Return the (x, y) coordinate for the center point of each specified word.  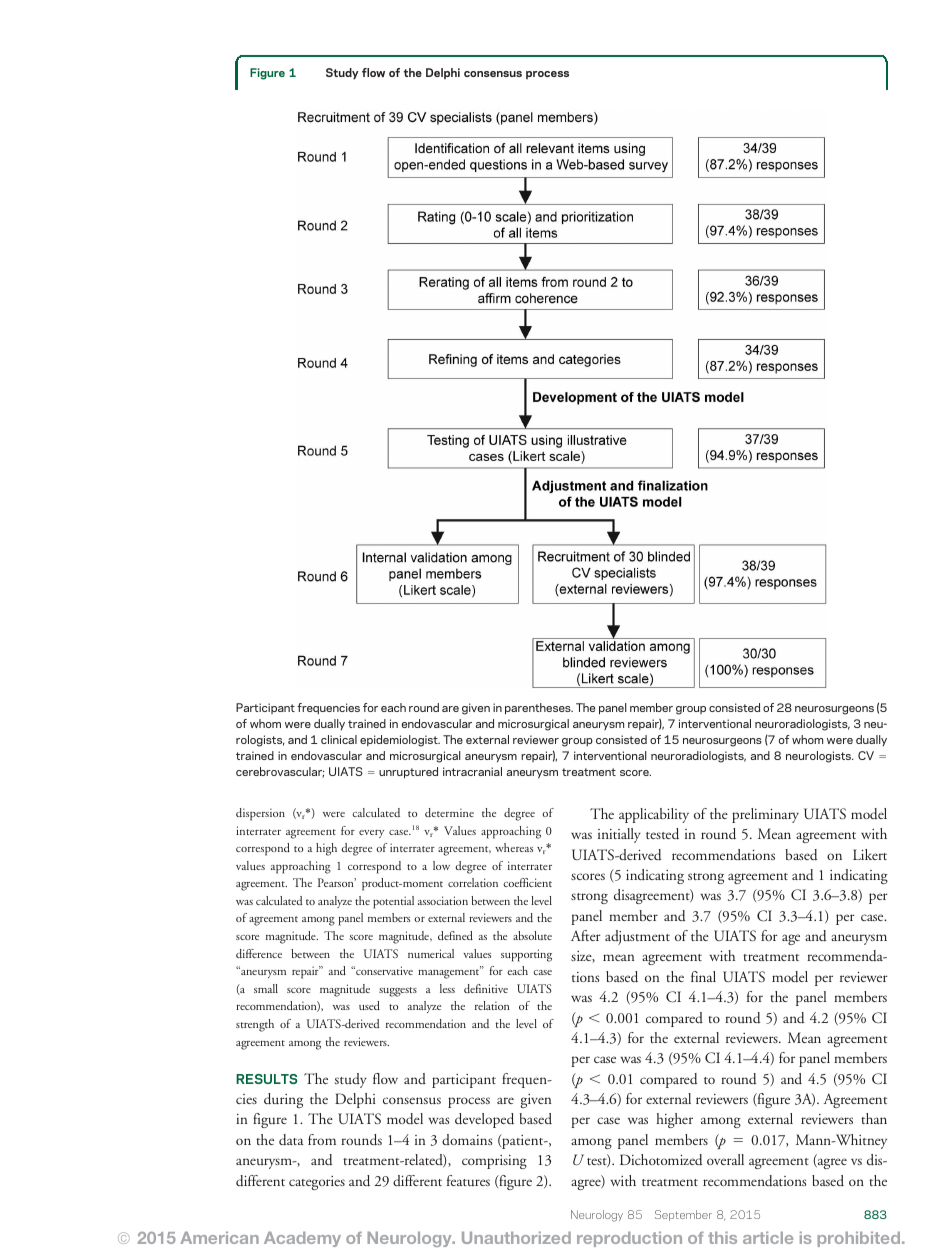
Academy (302, 1239)
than (874, 1118)
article (768, 1238)
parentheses (539, 709)
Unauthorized (516, 1238)
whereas (514, 847)
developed (484, 1120)
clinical (339, 739)
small (266, 988)
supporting (526, 955)
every (371, 834)
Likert (870, 854)
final (703, 976)
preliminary (765, 815)
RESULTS (266, 1079)
